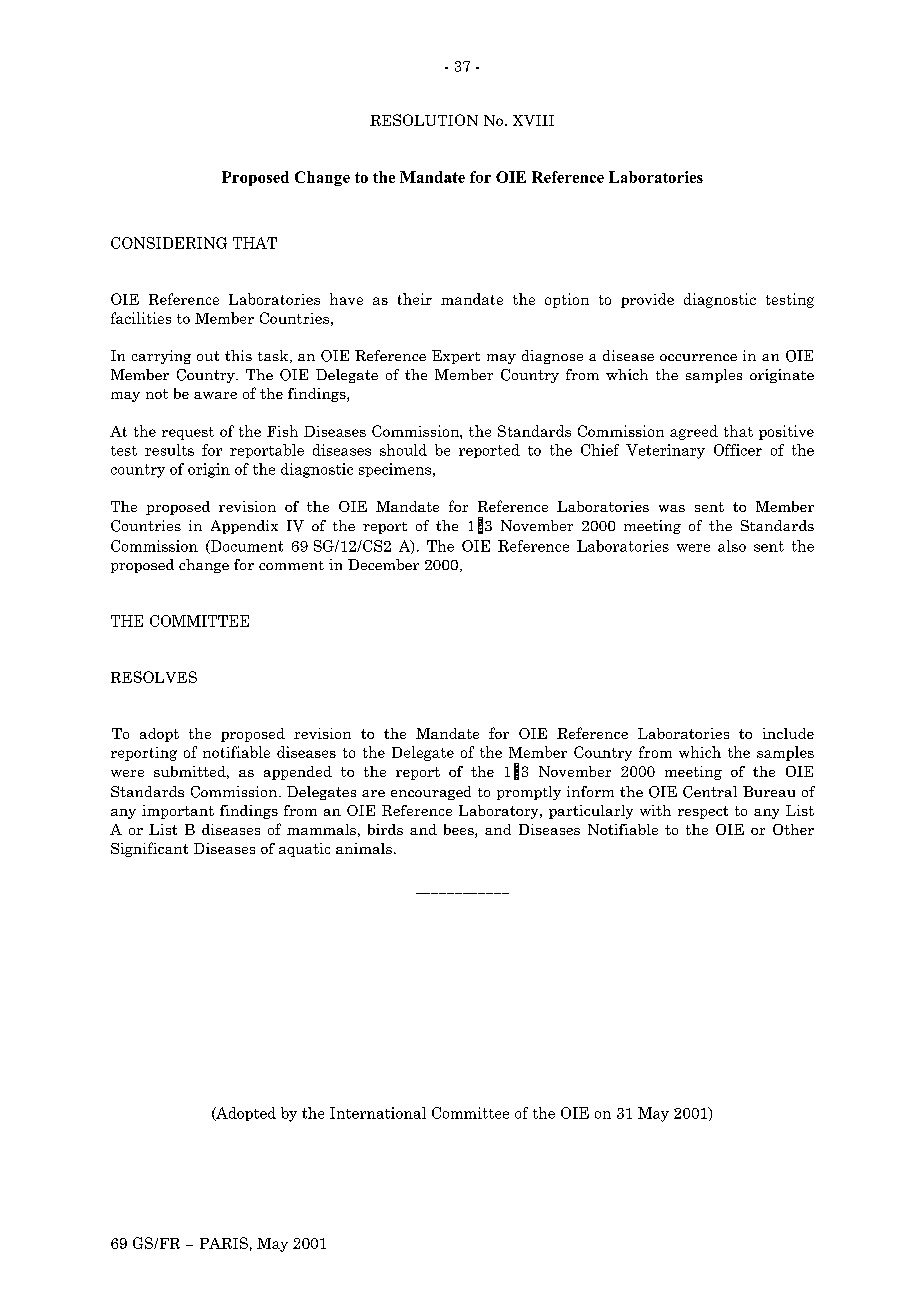  Describe the element at coordinates (169, 243) in the screenshot. I see `CONSIDERING` at that location.
